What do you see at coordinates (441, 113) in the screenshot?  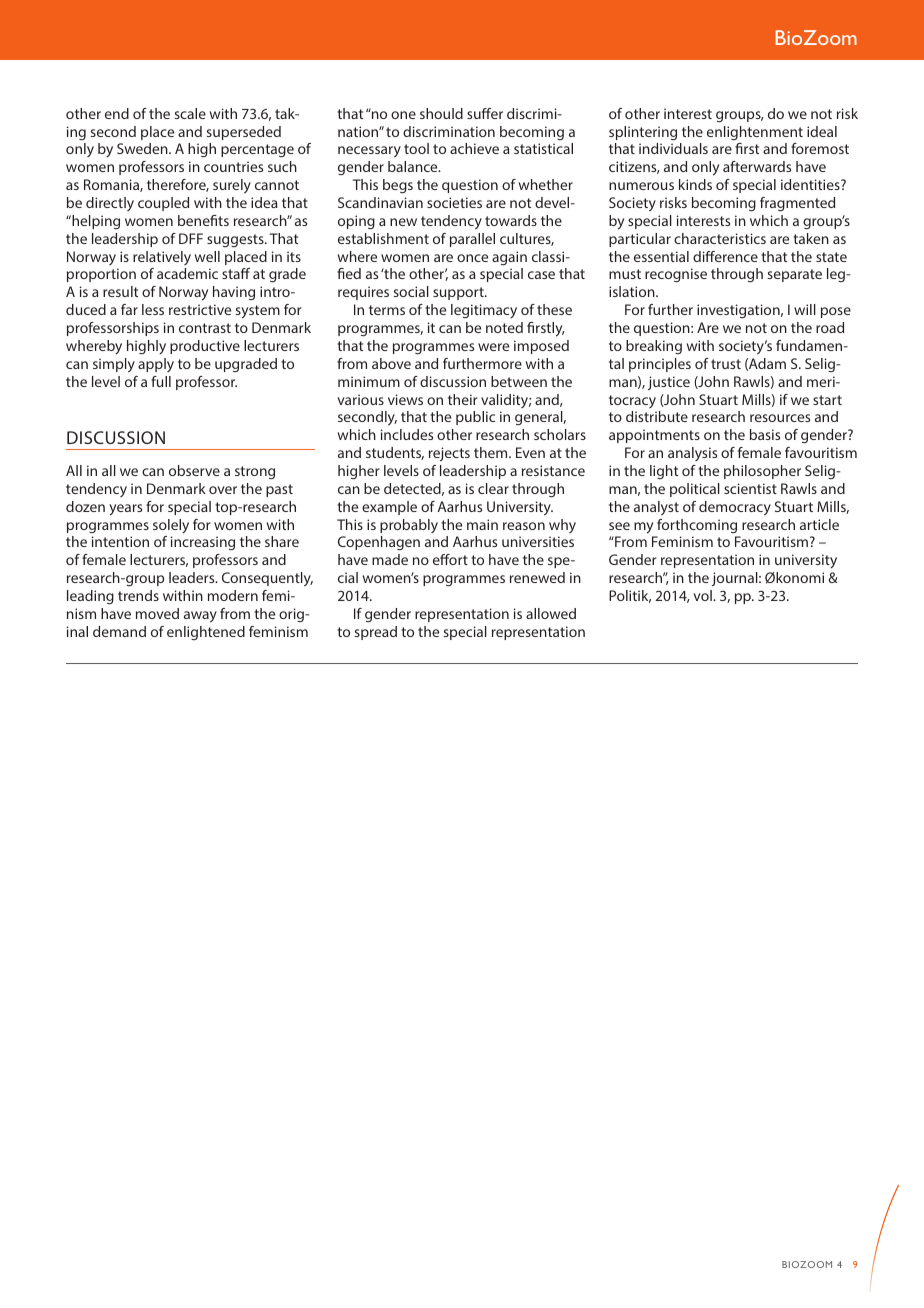 I see `should` at bounding box center [441, 113].
